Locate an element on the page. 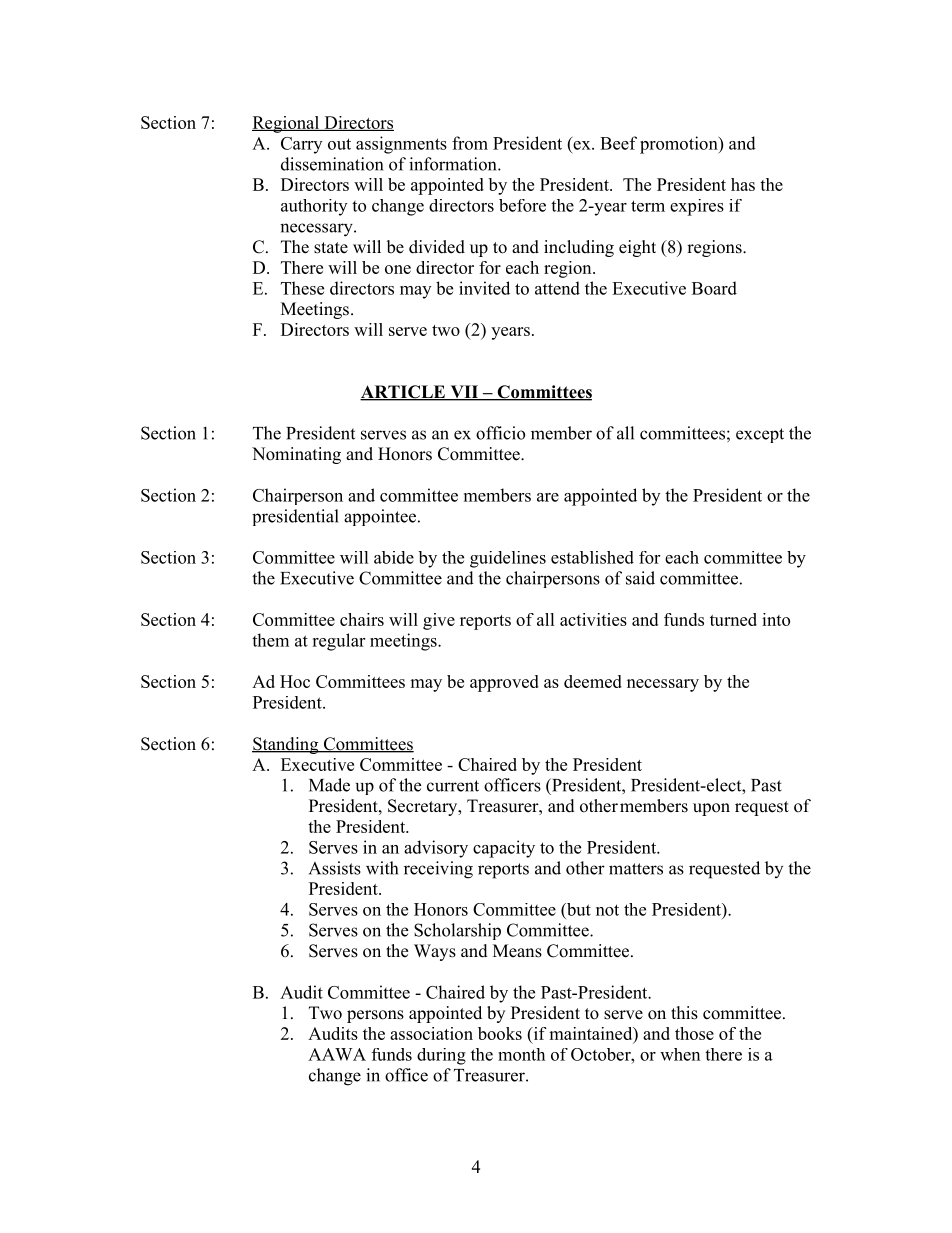 This page has height=1233, width=952. upon is located at coordinates (711, 809).
